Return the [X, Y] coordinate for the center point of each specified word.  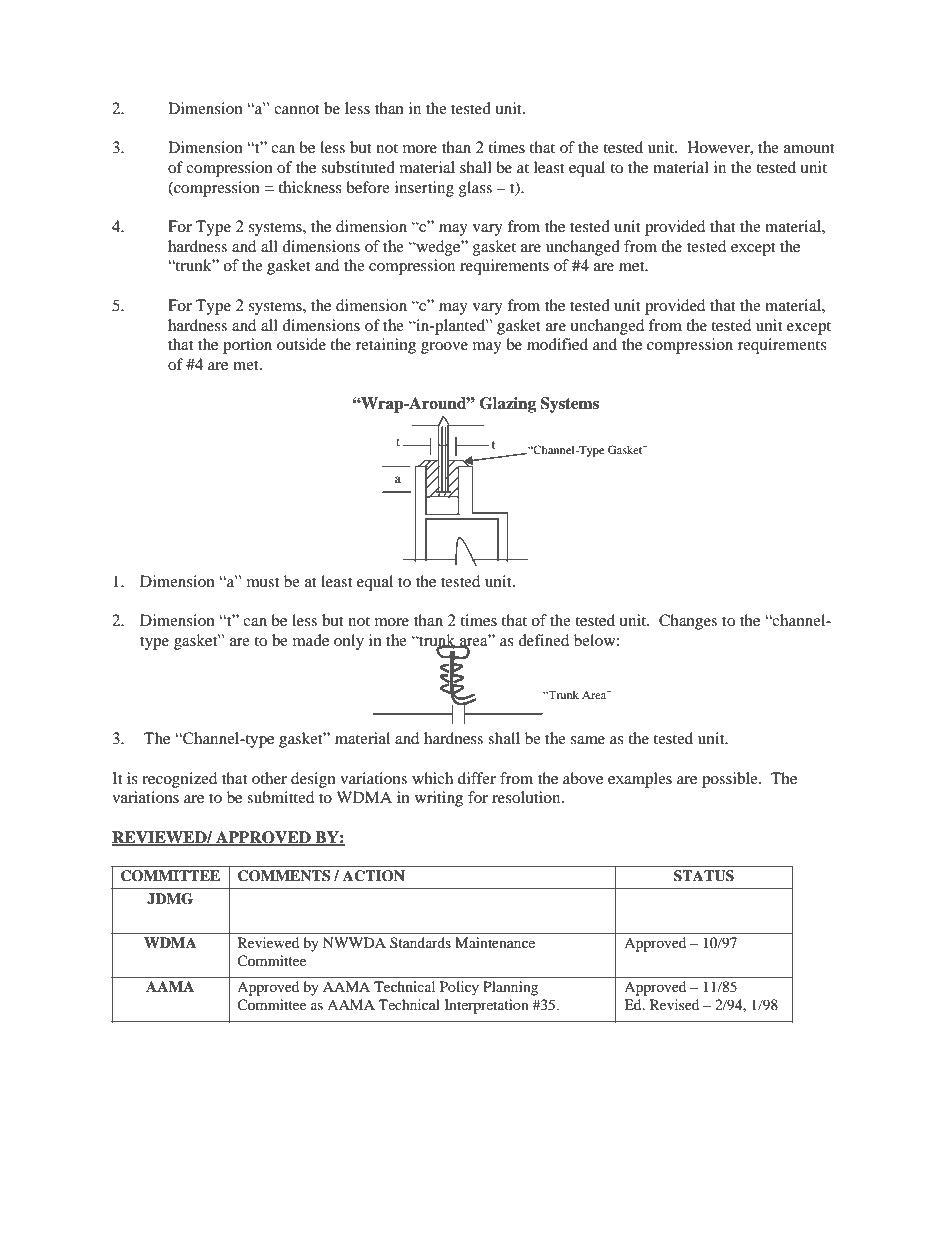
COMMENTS [284, 876]
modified [557, 344]
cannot [297, 109]
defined [543, 640]
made [311, 640]
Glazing [508, 405]
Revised [674, 1004]
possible [731, 780]
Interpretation [486, 1006]
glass [475, 189]
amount [809, 148]
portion [247, 346]
